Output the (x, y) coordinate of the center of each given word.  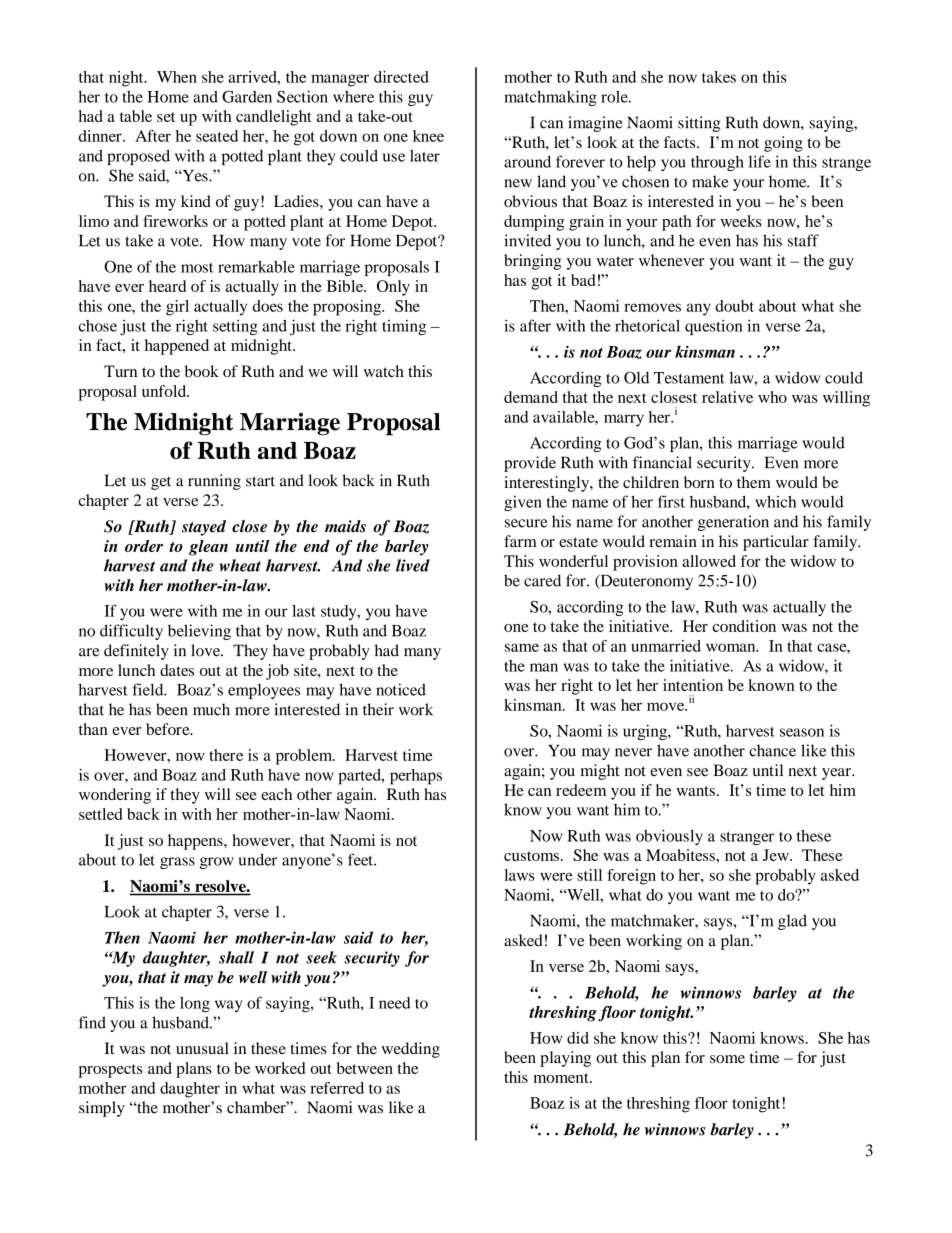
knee (428, 136)
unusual (202, 1048)
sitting (699, 124)
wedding (411, 1050)
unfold (165, 391)
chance (772, 750)
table (136, 116)
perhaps (416, 777)
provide (530, 464)
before (169, 729)
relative (727, 397)
